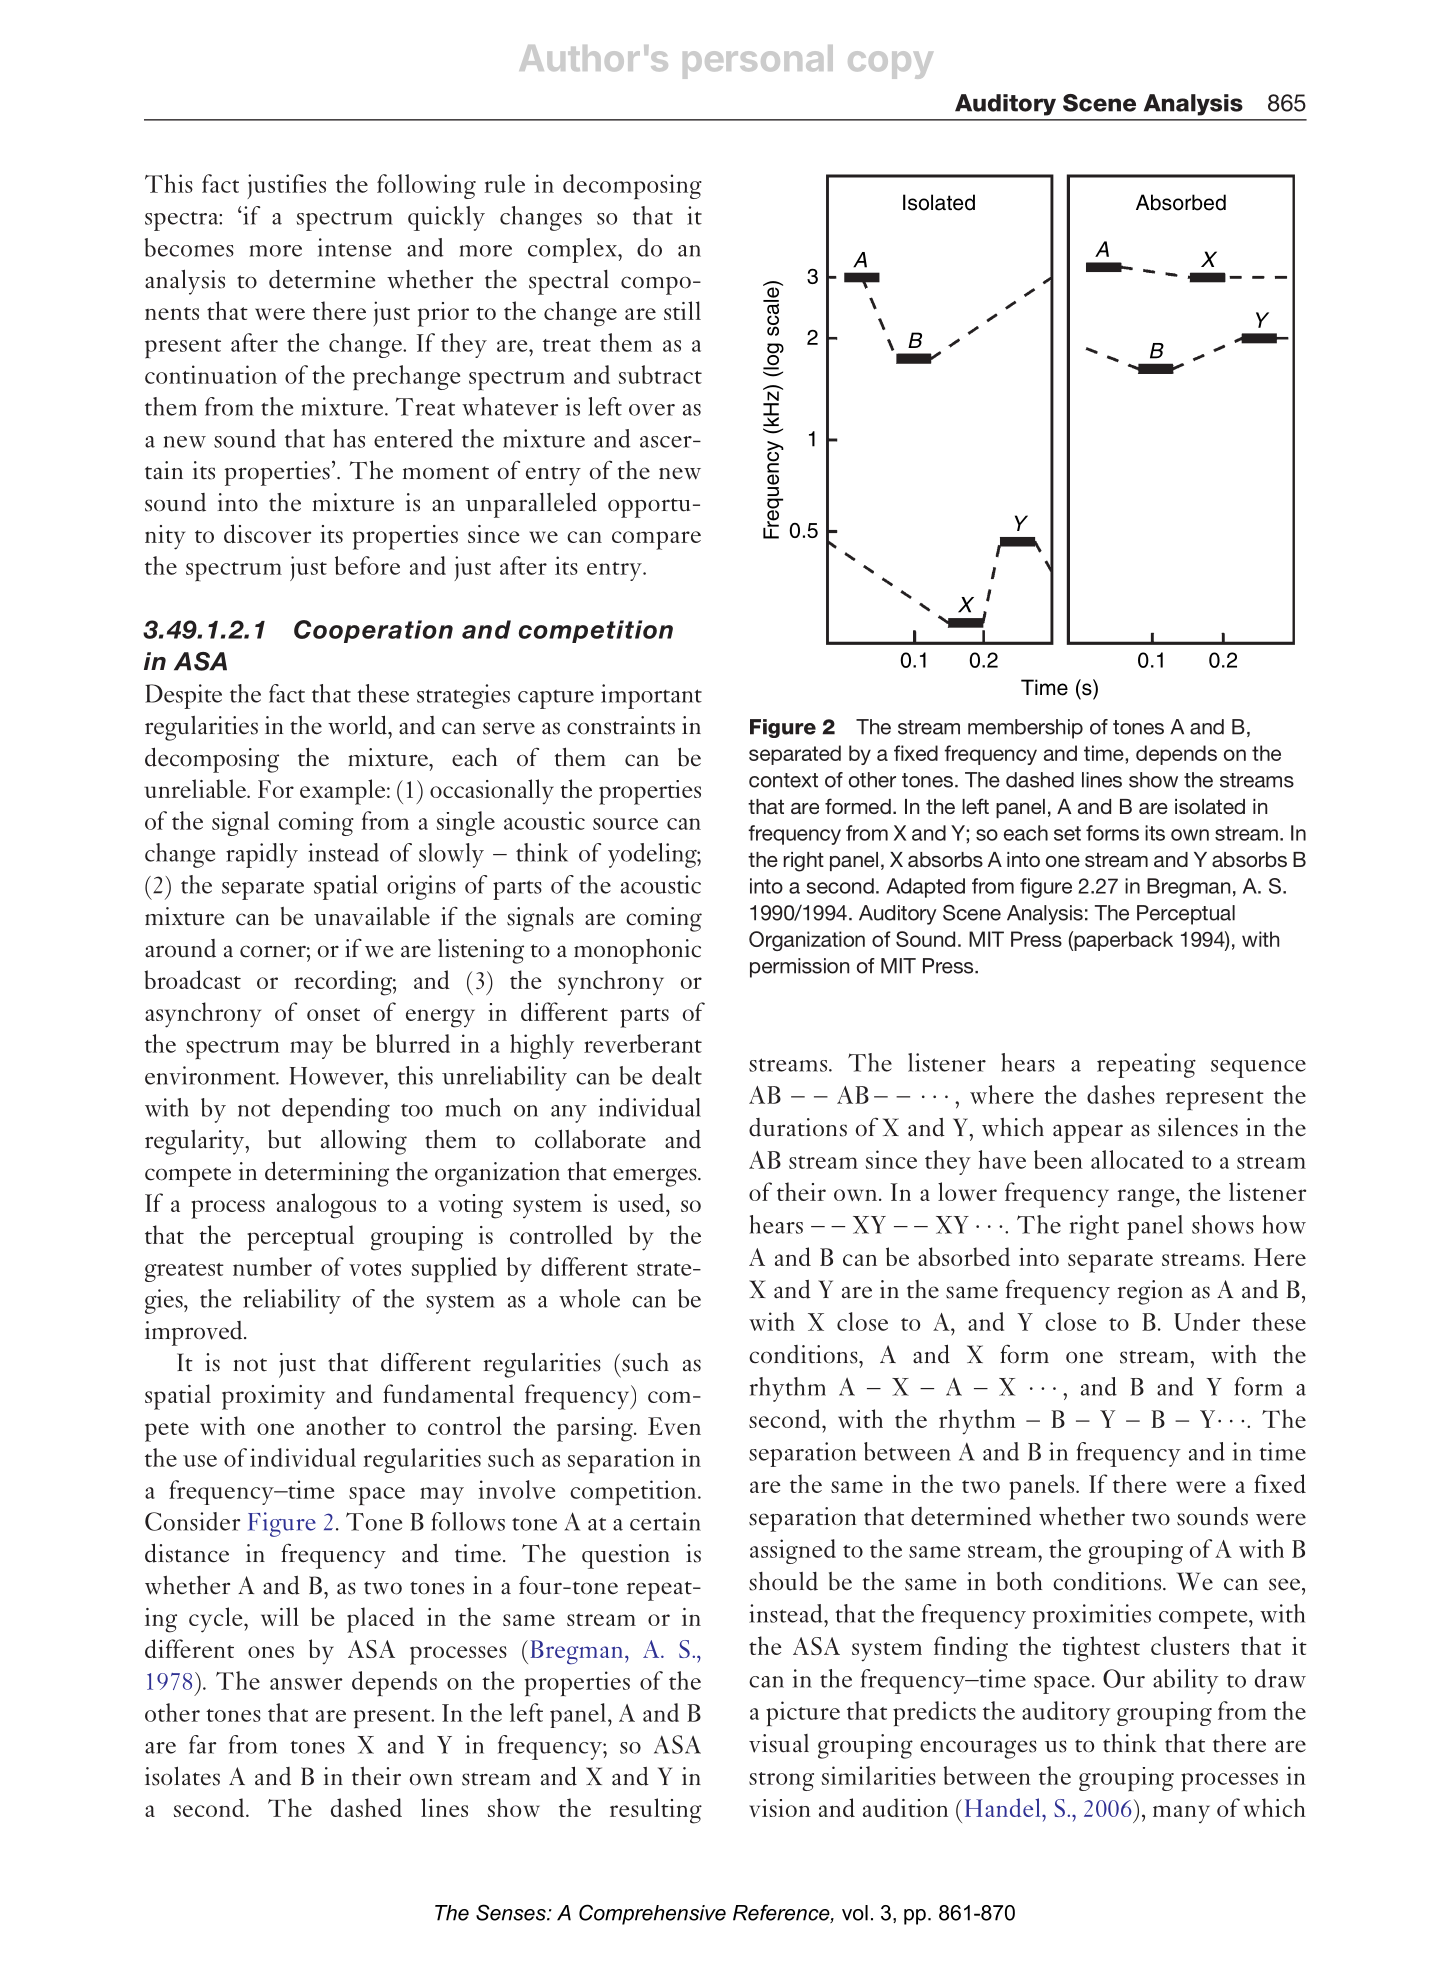 The image size is (1451, 1978). What do you see at coordinates (758, 62) in the image?
I see `personal` at bounding box center [758, 62].
